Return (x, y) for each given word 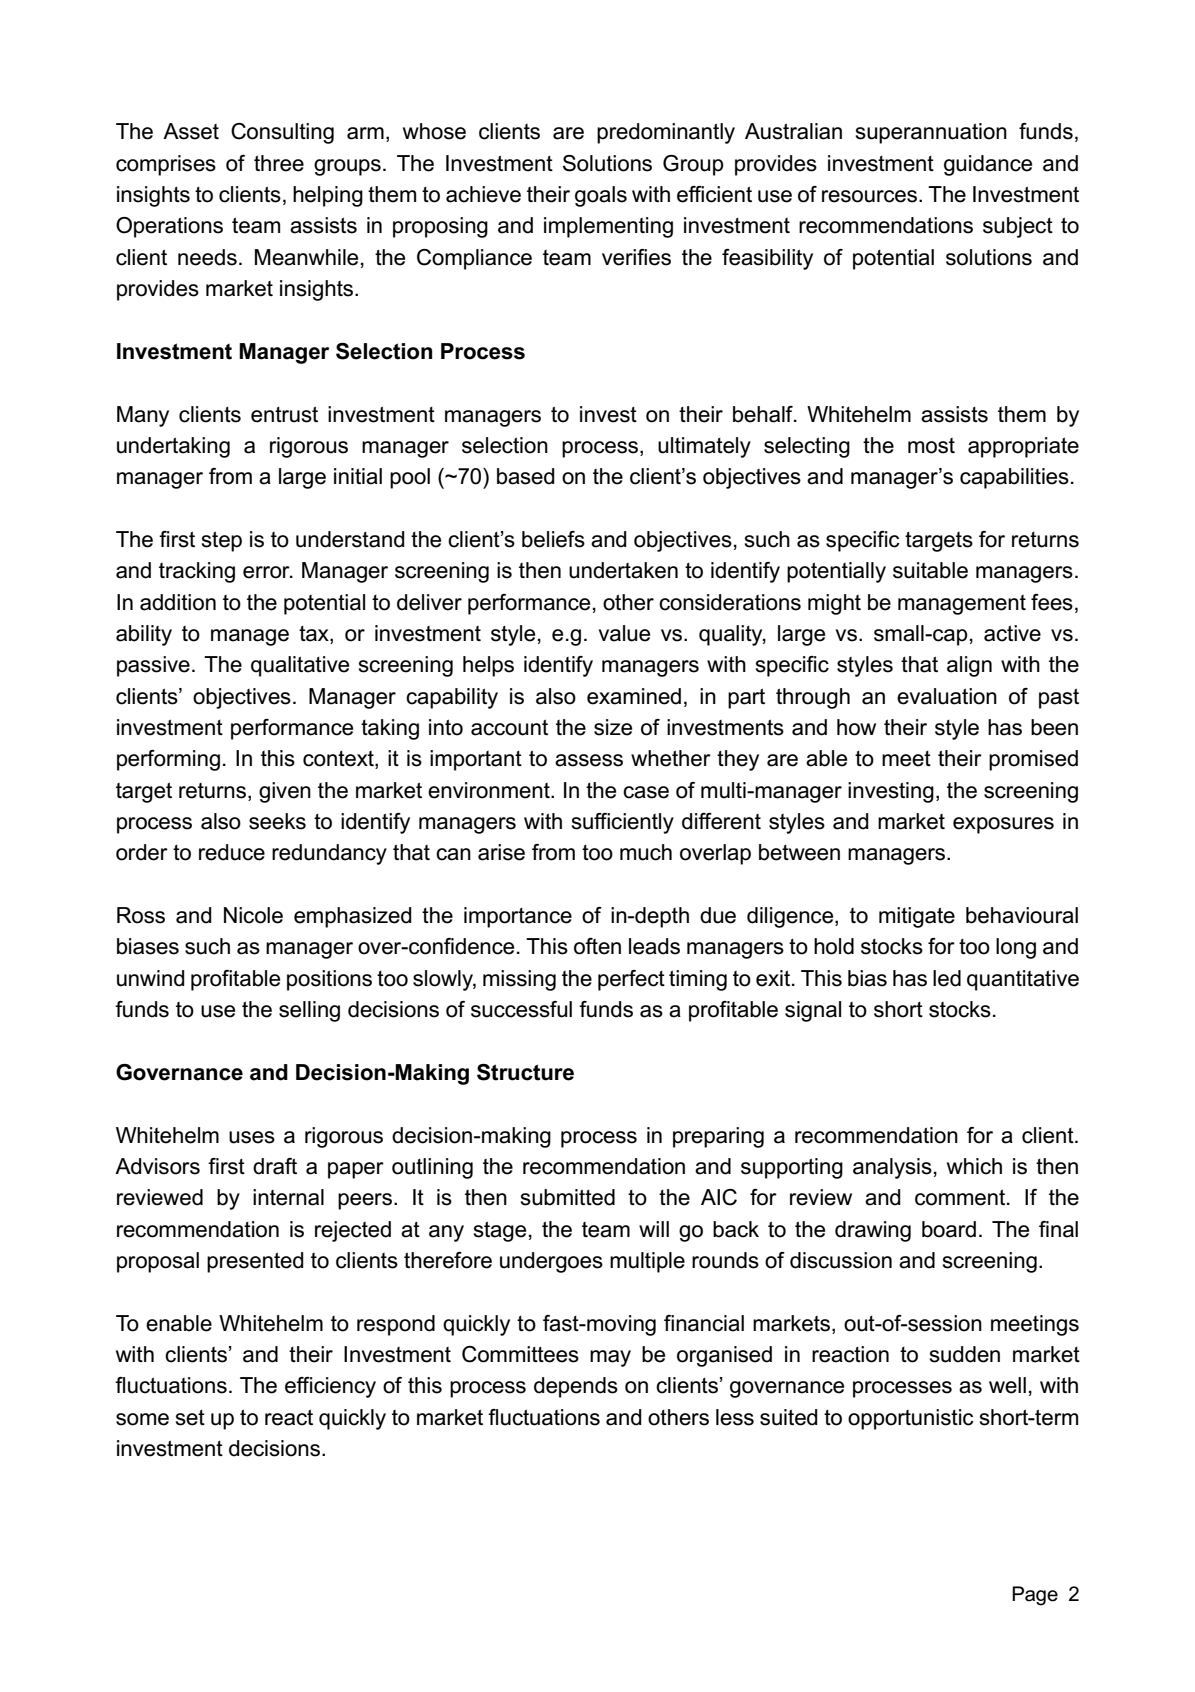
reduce (232, 852)
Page (1035, 1596)
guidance (988, 165)
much (646, 852)
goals (601, 196)
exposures (1003, 825)
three (279, 163)
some (142, 1419)
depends (576, 1387)
